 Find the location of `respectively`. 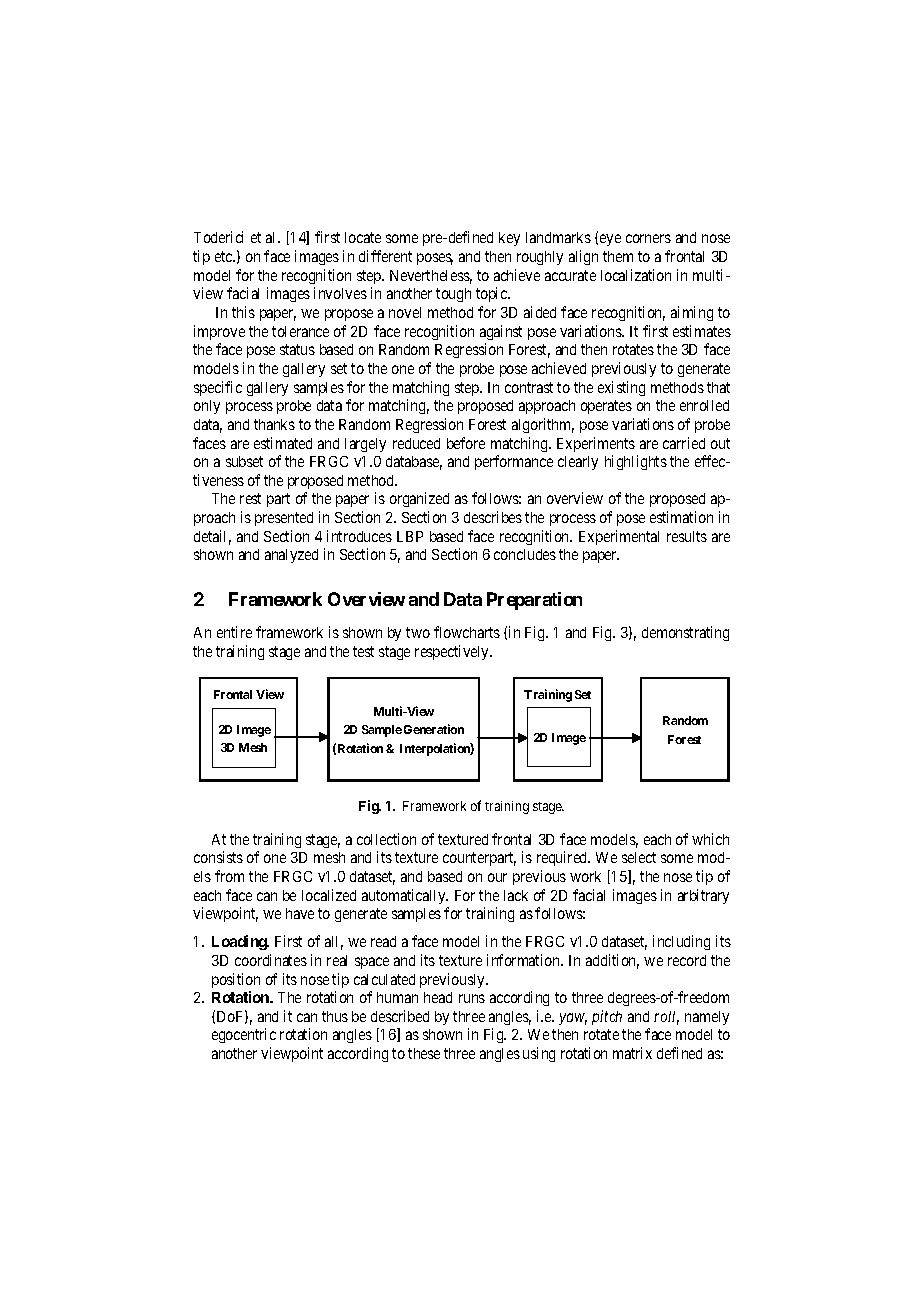

respectively is located at coordinates (453, 652).
